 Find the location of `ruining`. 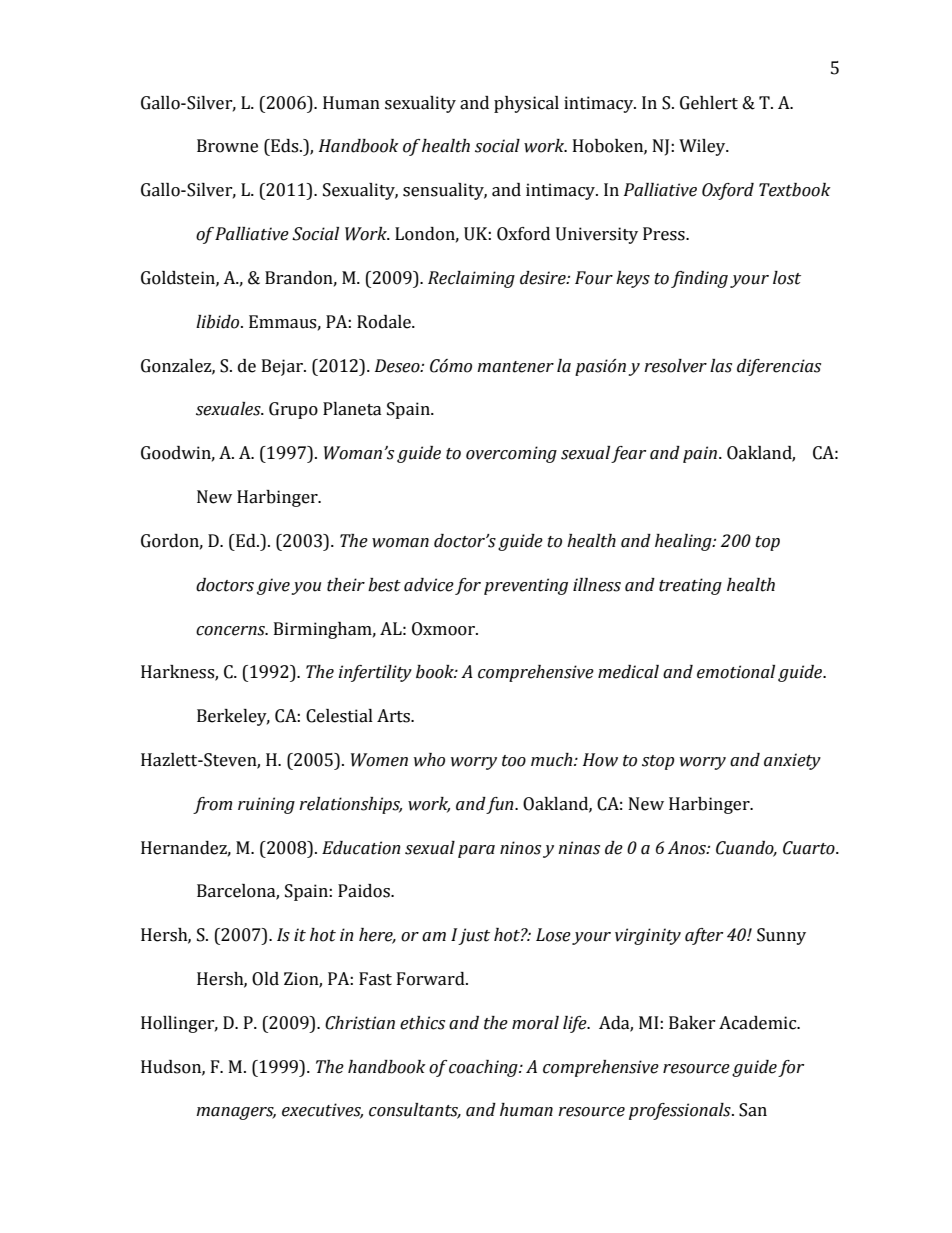

ruining is located at coordinates (266, 805).
